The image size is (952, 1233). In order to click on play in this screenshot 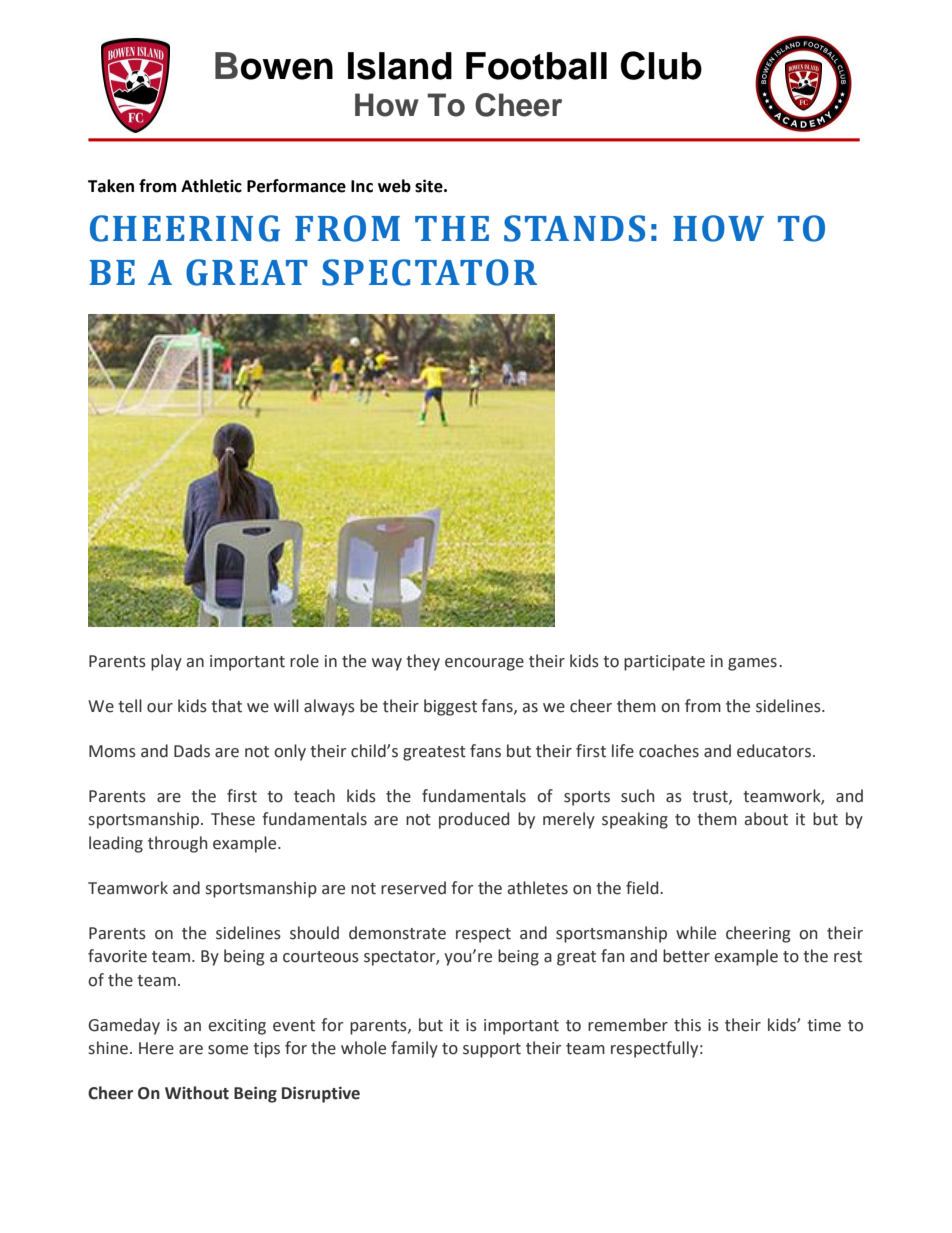, I will do `click(166, 662)`.
